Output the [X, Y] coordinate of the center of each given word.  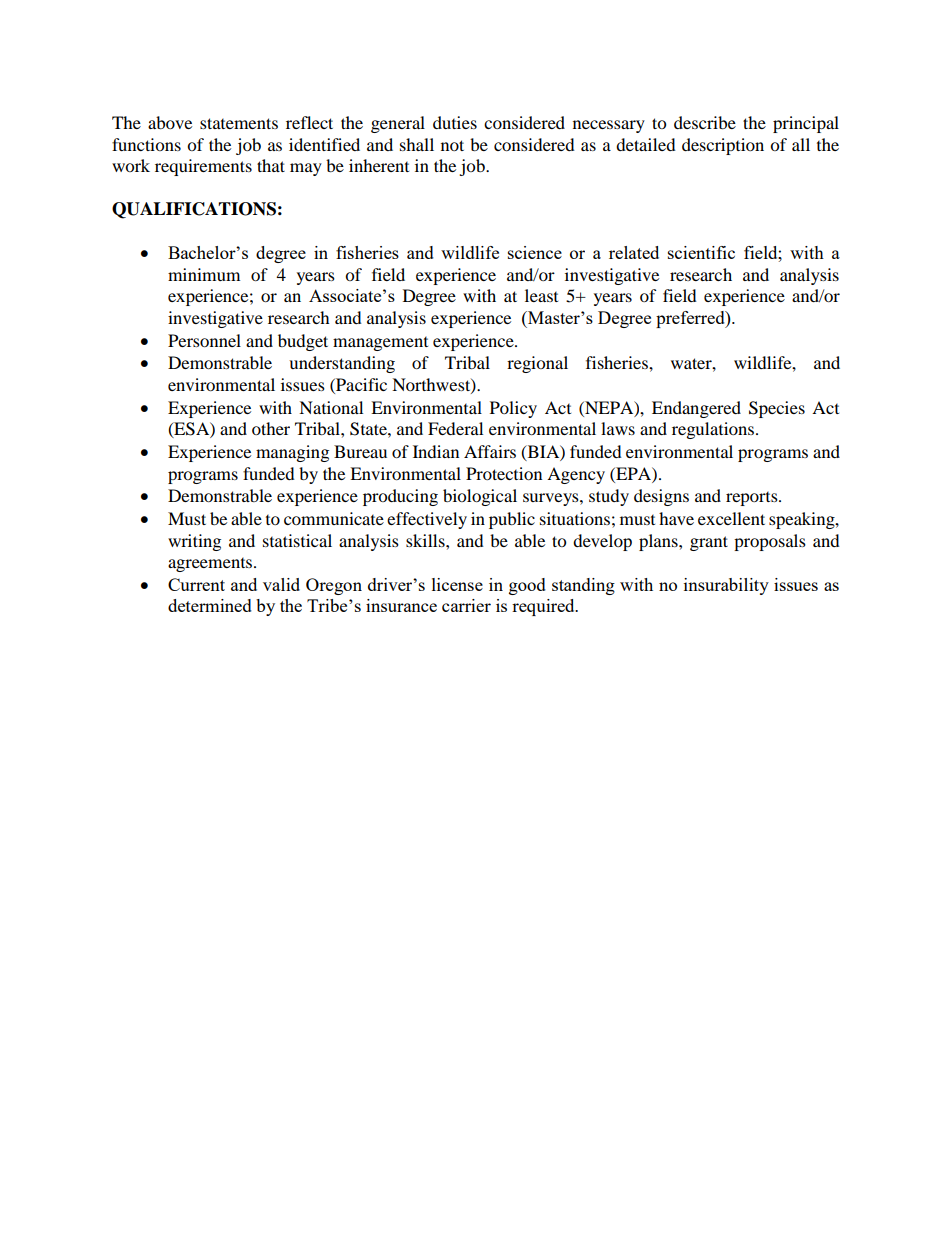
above [170, 122]
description [723, 146]
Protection [504, 473]
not [452, 145]
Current [196, 584]
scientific [701, 252]
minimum [204, 274]
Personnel [204, 340]
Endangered [696, 409]
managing [292, 453]
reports [753, 499]
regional [537, 364]
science [535, 252]
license [457, 584]
